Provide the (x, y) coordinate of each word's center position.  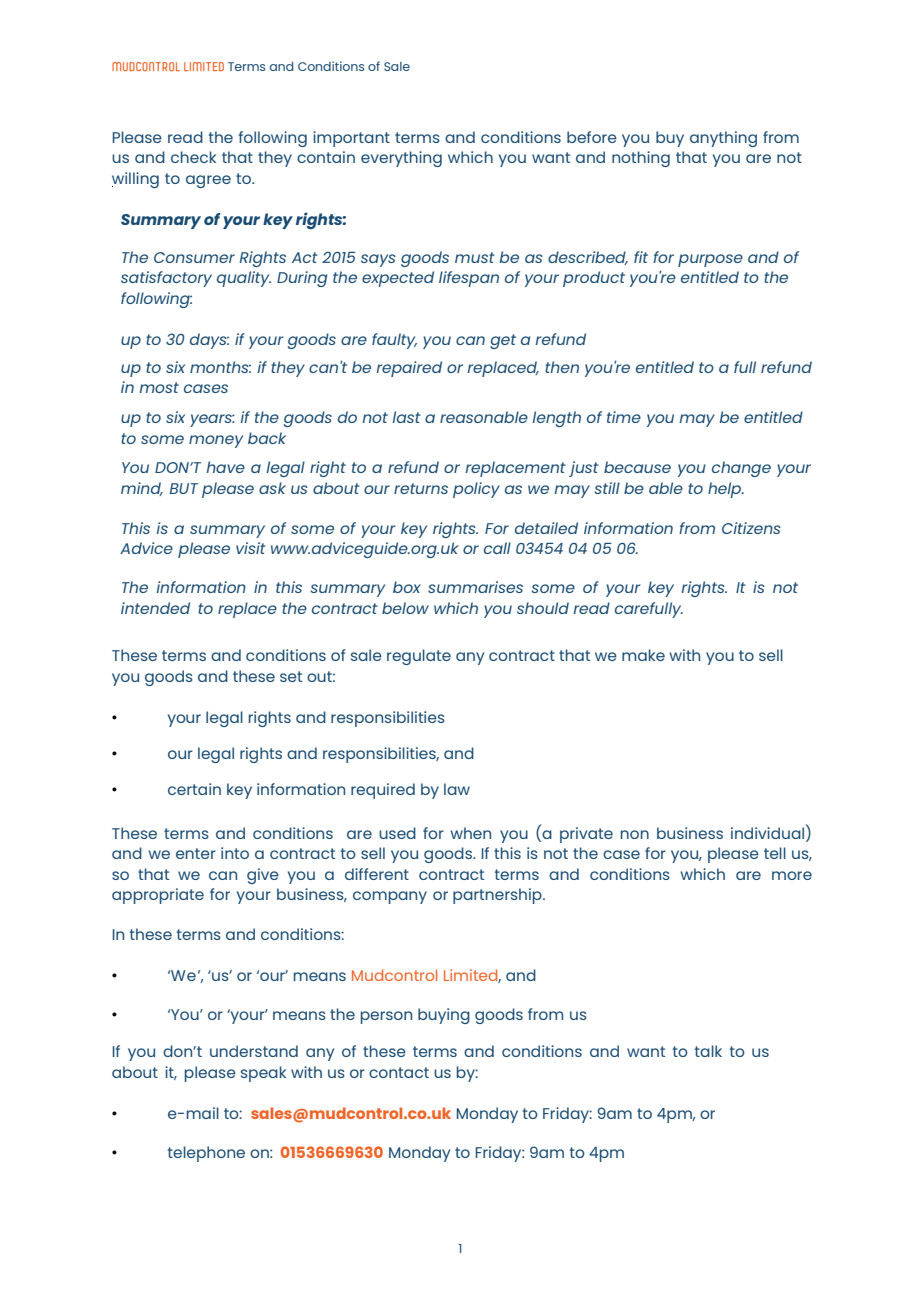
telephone (206, 1154)
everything (401, 159)
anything (723, 139)
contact (399, 1072)
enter (196, 853)
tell (775, 853)
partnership (498, 896)
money (216, 441)
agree (208, 181)
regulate (419, 657)
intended (155, 608)
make (643, 655)
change (741, 469)
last (406, 417)
